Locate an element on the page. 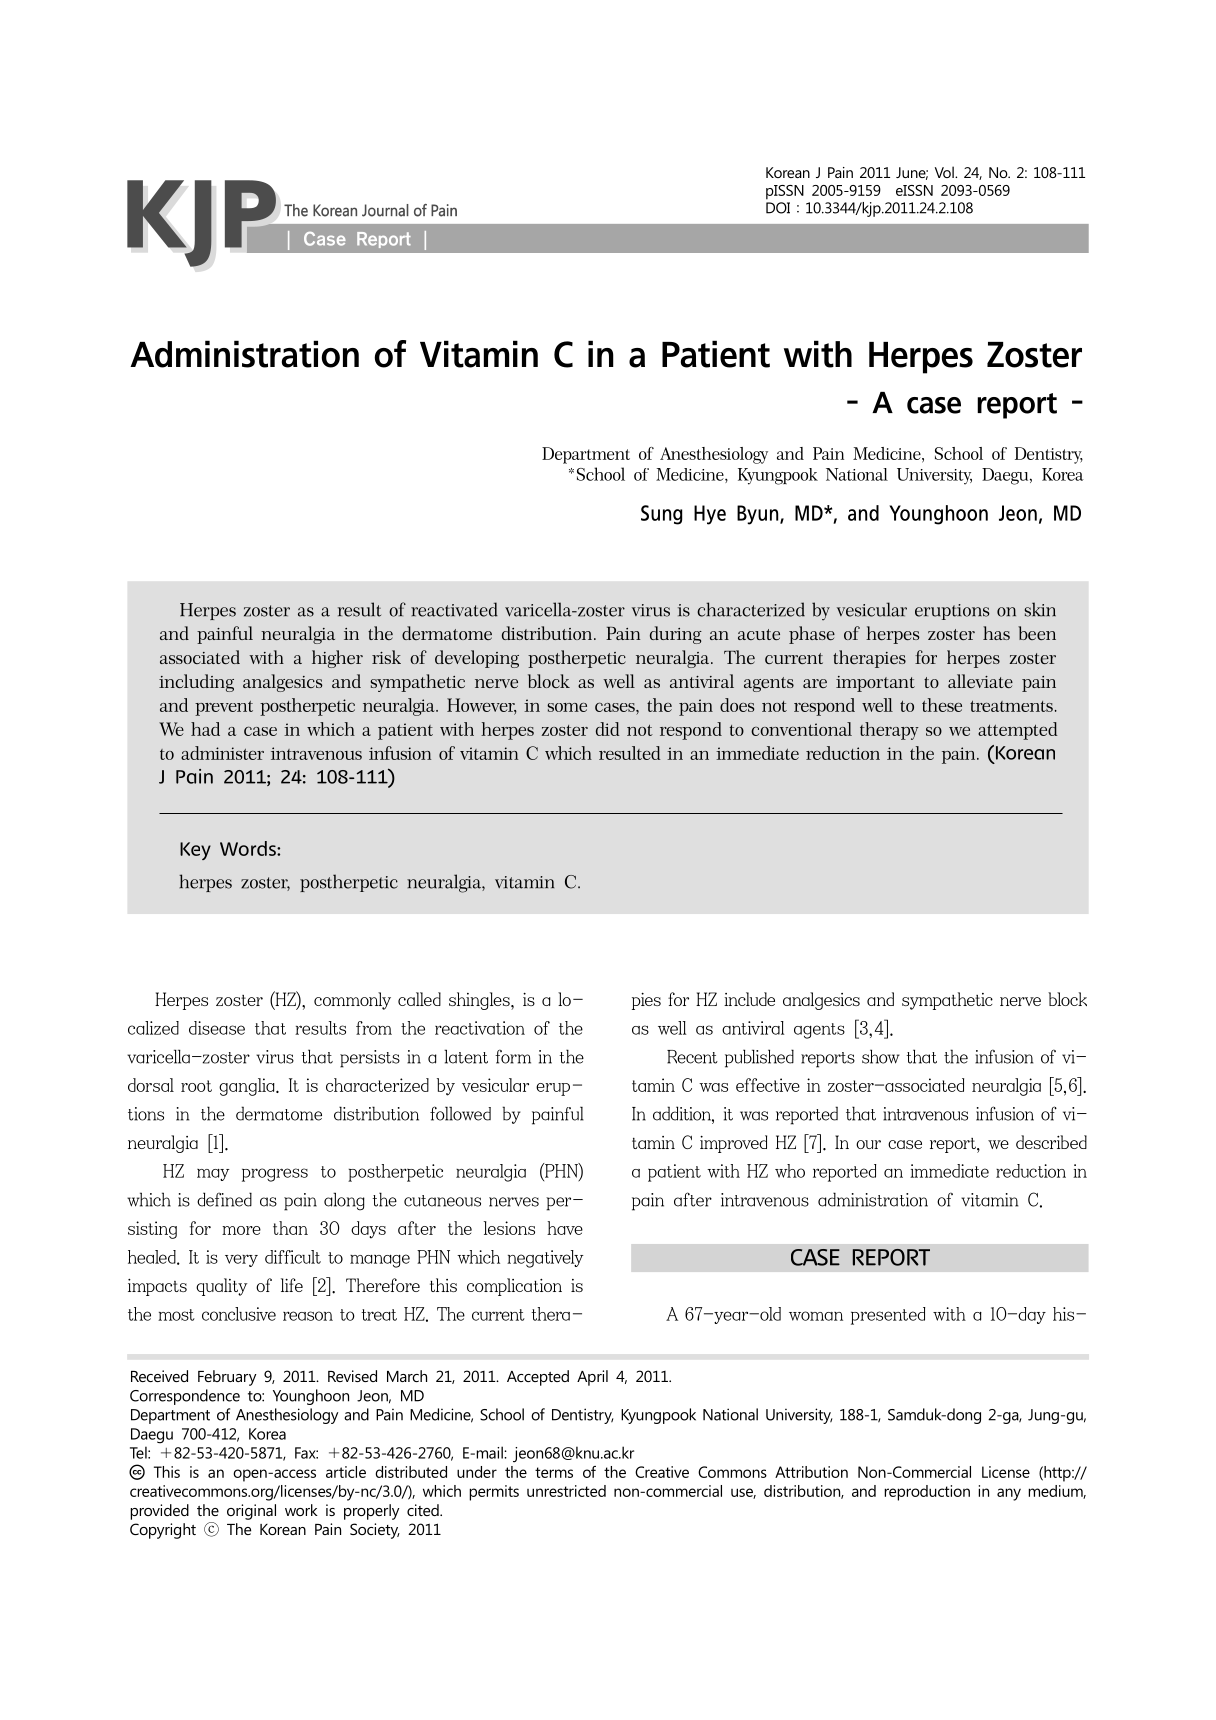 This document has width=1216, height=1720. Byun is located at coordinates (759, 515).
